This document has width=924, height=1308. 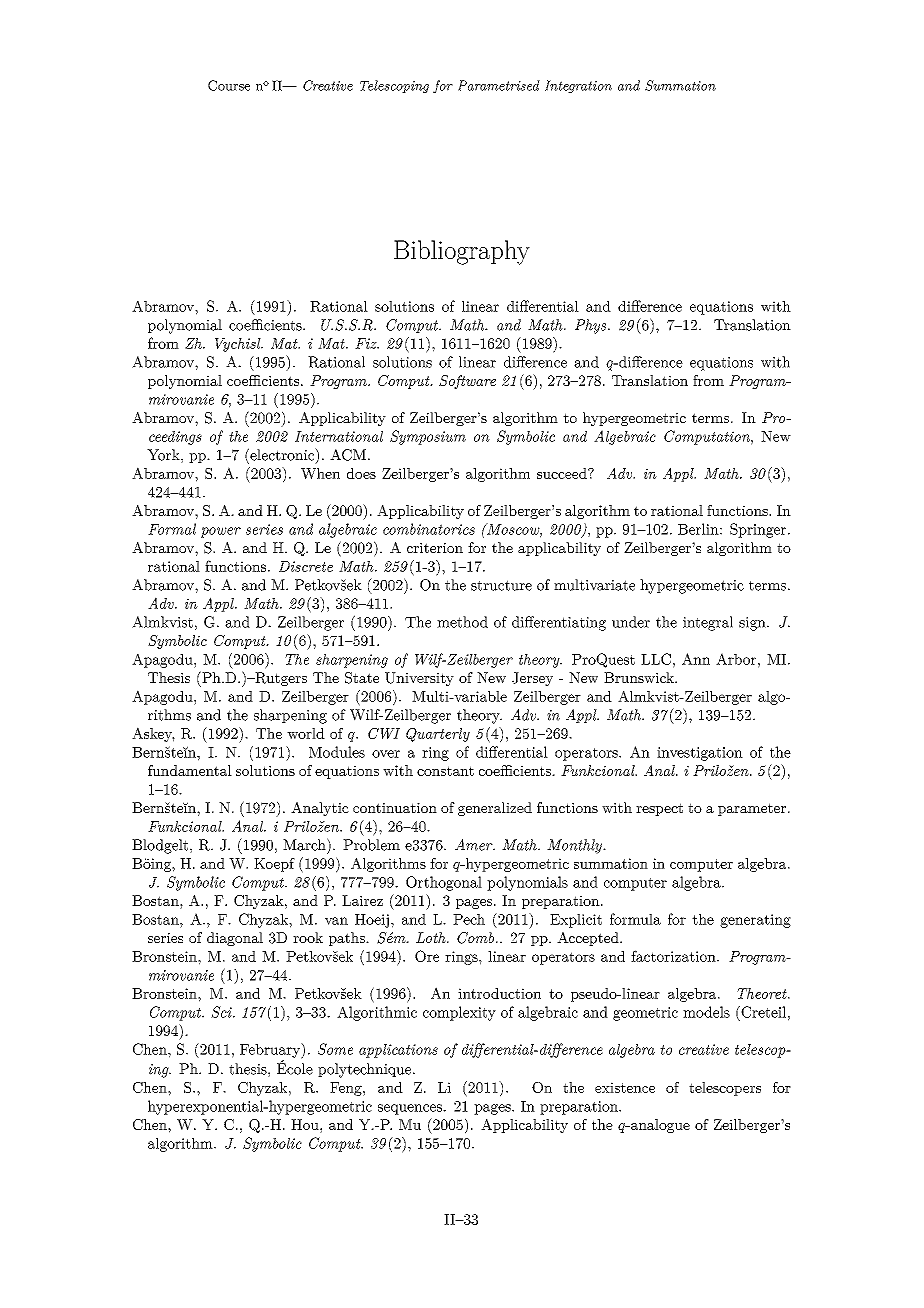 I want to click on Some, so click(x=335, y=1049).
